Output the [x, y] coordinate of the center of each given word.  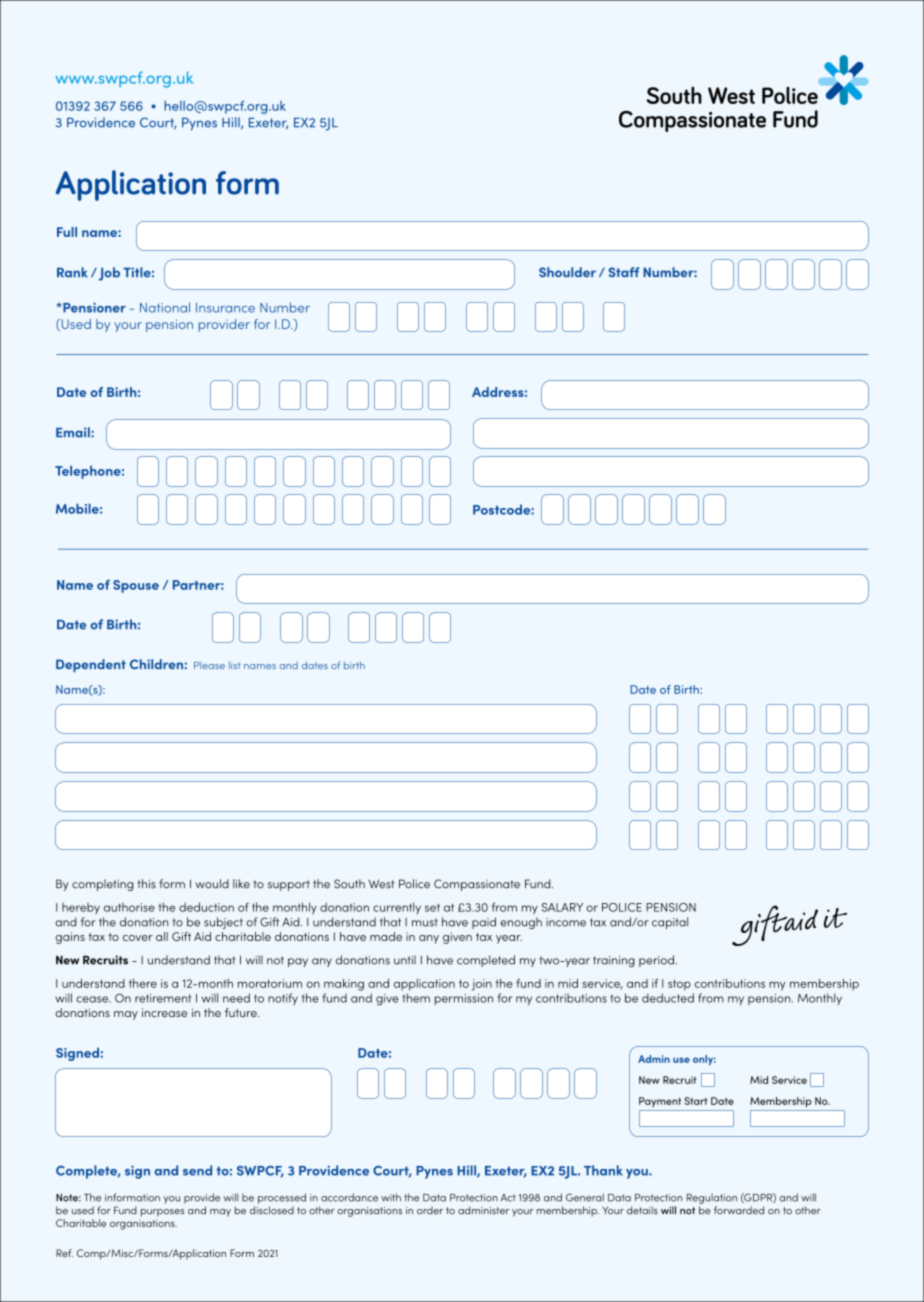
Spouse [136, 586]
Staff [624, 272]
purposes [162, 1213]
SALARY [562, 907]
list [235, 665]
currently [397, 908]
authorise [129, 907]
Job [108, 274]
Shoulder [567, 272]
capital [670, 923]
